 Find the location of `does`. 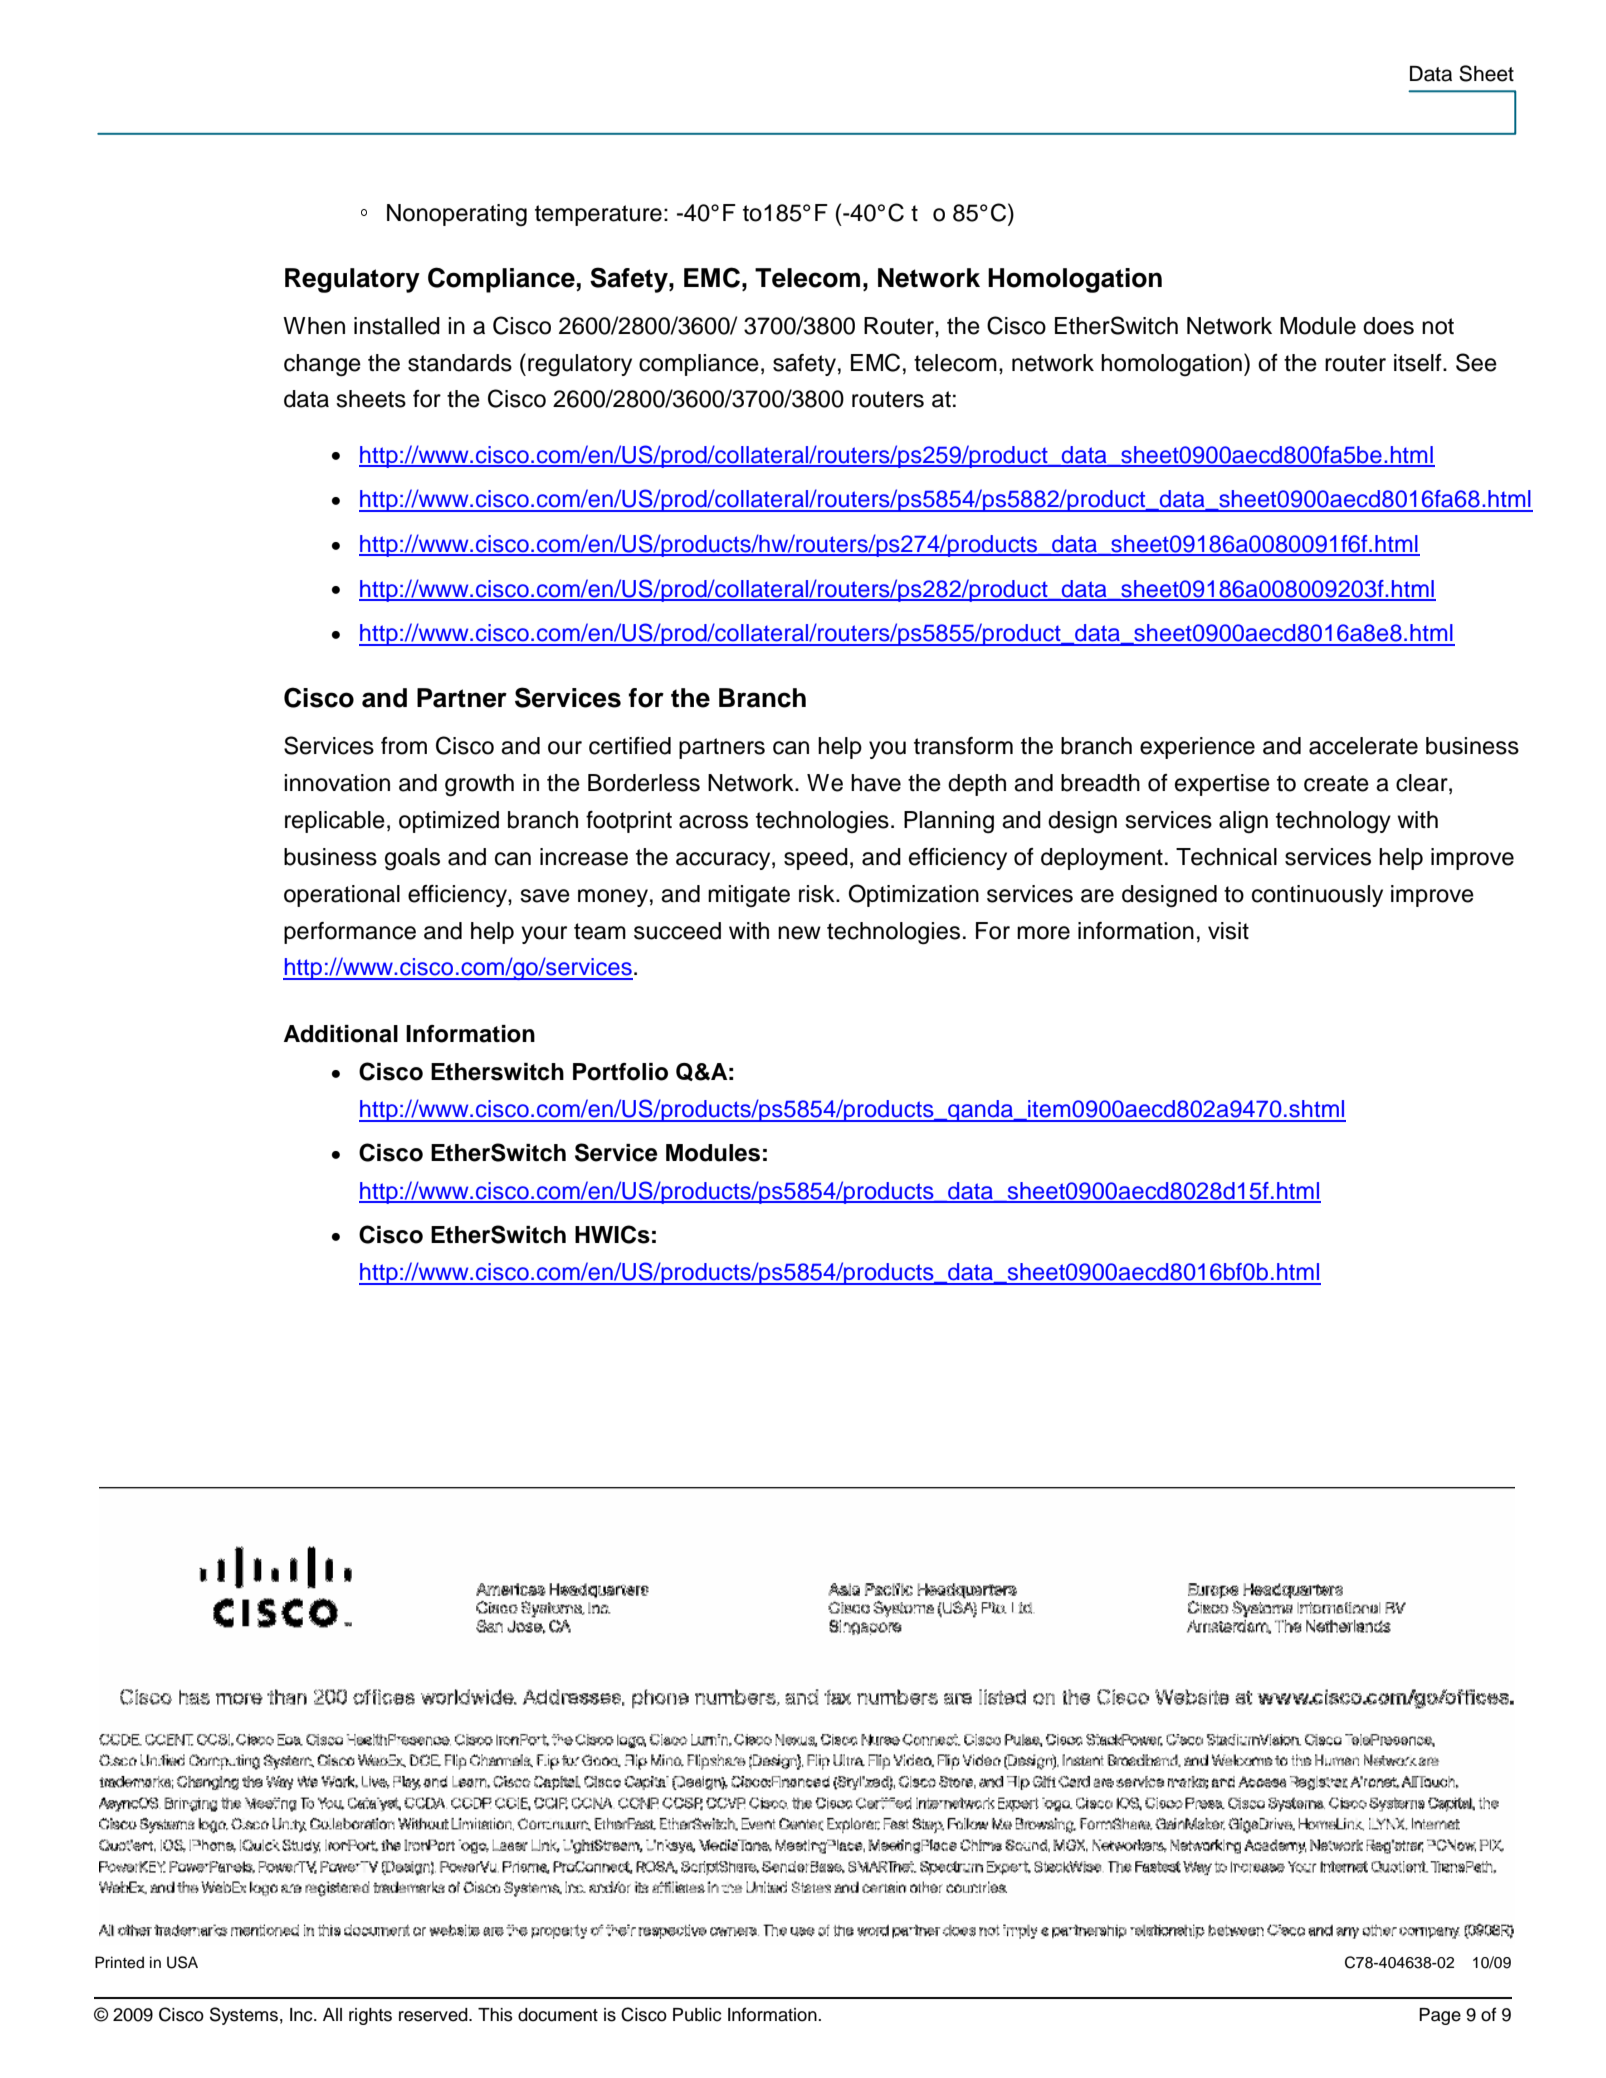

does is located at coordinates (1388, 326).
